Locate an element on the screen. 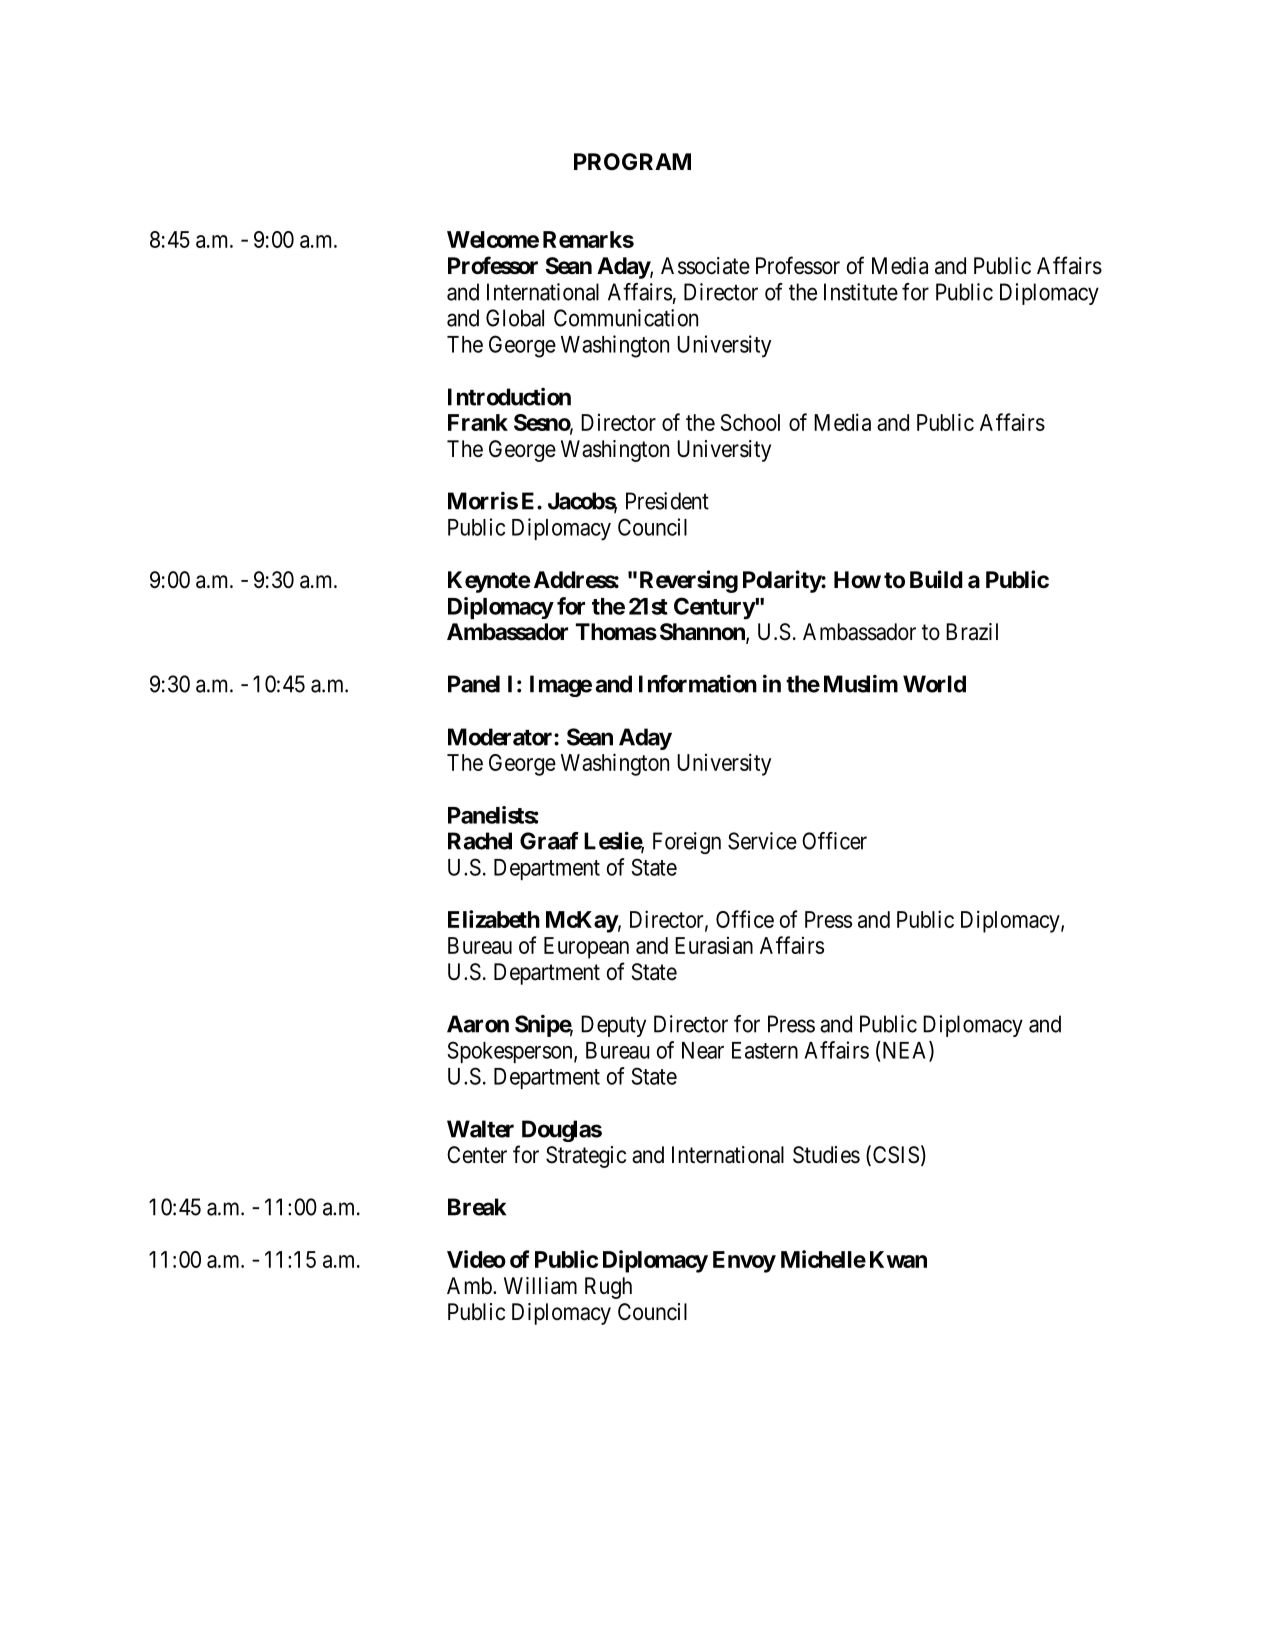 This screenshot has height=1637, width=1265. Elizabeth is located at coordinates (494, 919).
